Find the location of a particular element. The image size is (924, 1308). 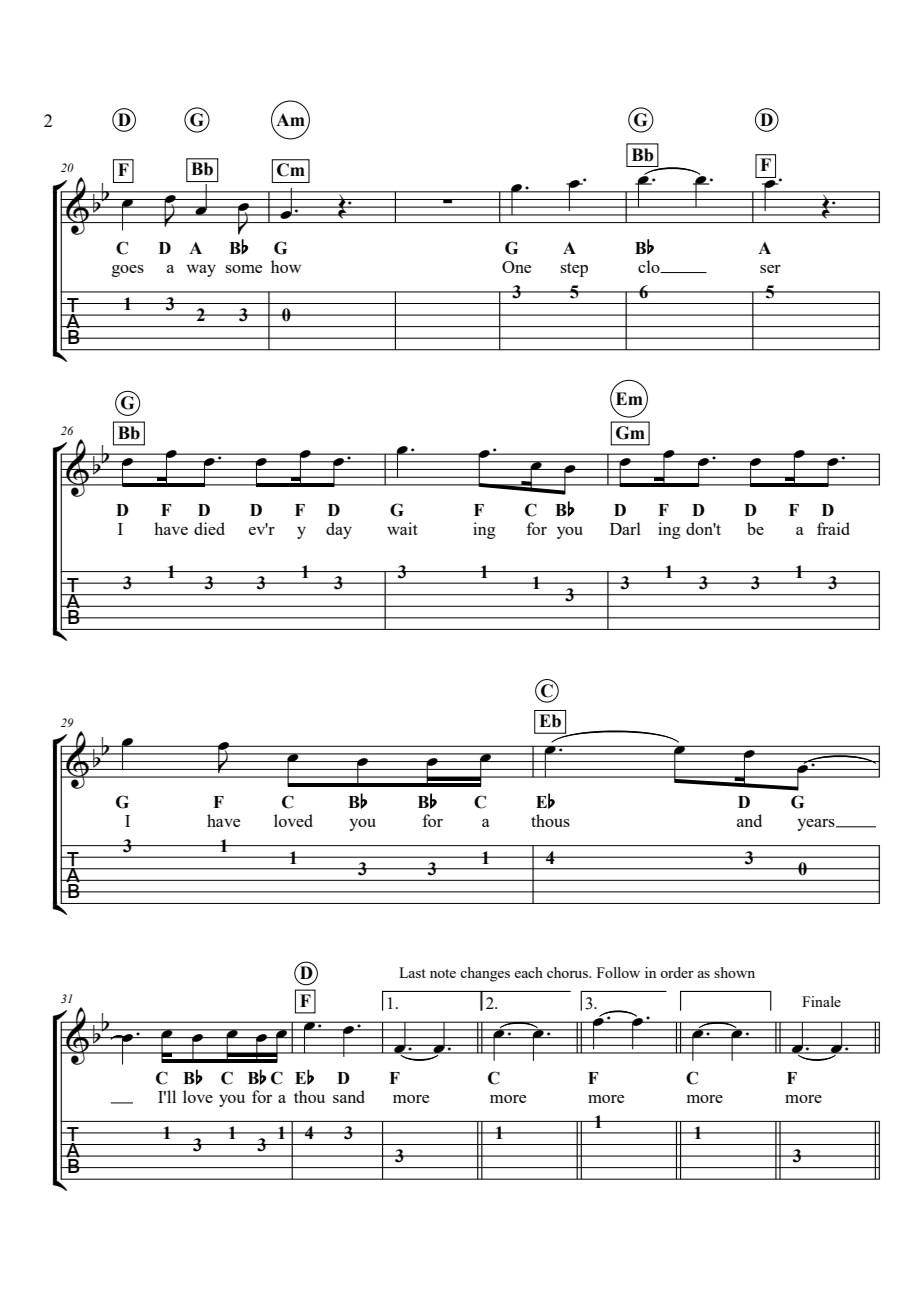

changes is located at coordinates (485, 974).
